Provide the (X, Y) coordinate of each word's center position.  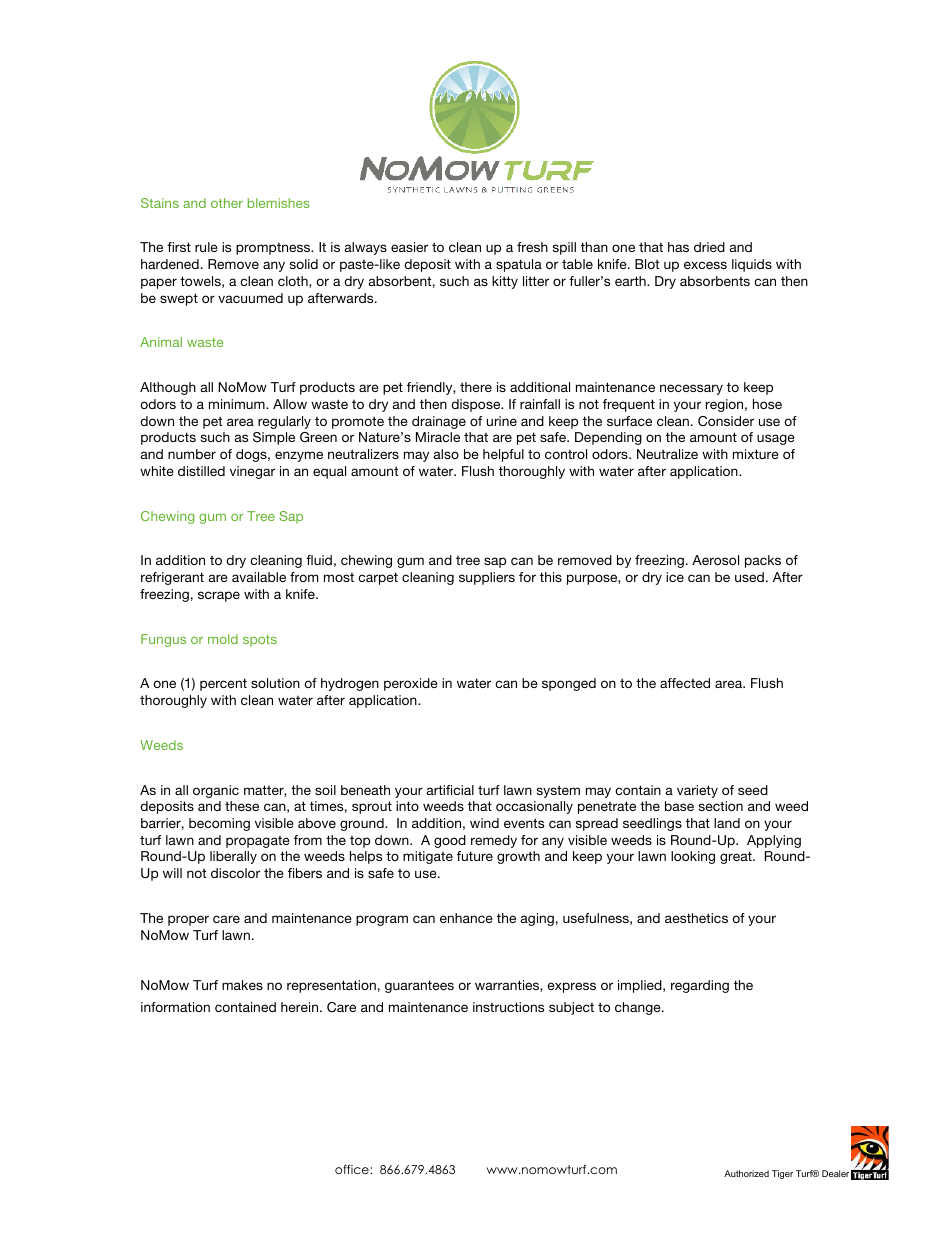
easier (409, 247)
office (353, 1169)
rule (206, 247)
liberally (233, 857)
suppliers (487, 578)
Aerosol (715, 560)
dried (709, 247)
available (259, 577)
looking (693, 857)
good (450, 841)
